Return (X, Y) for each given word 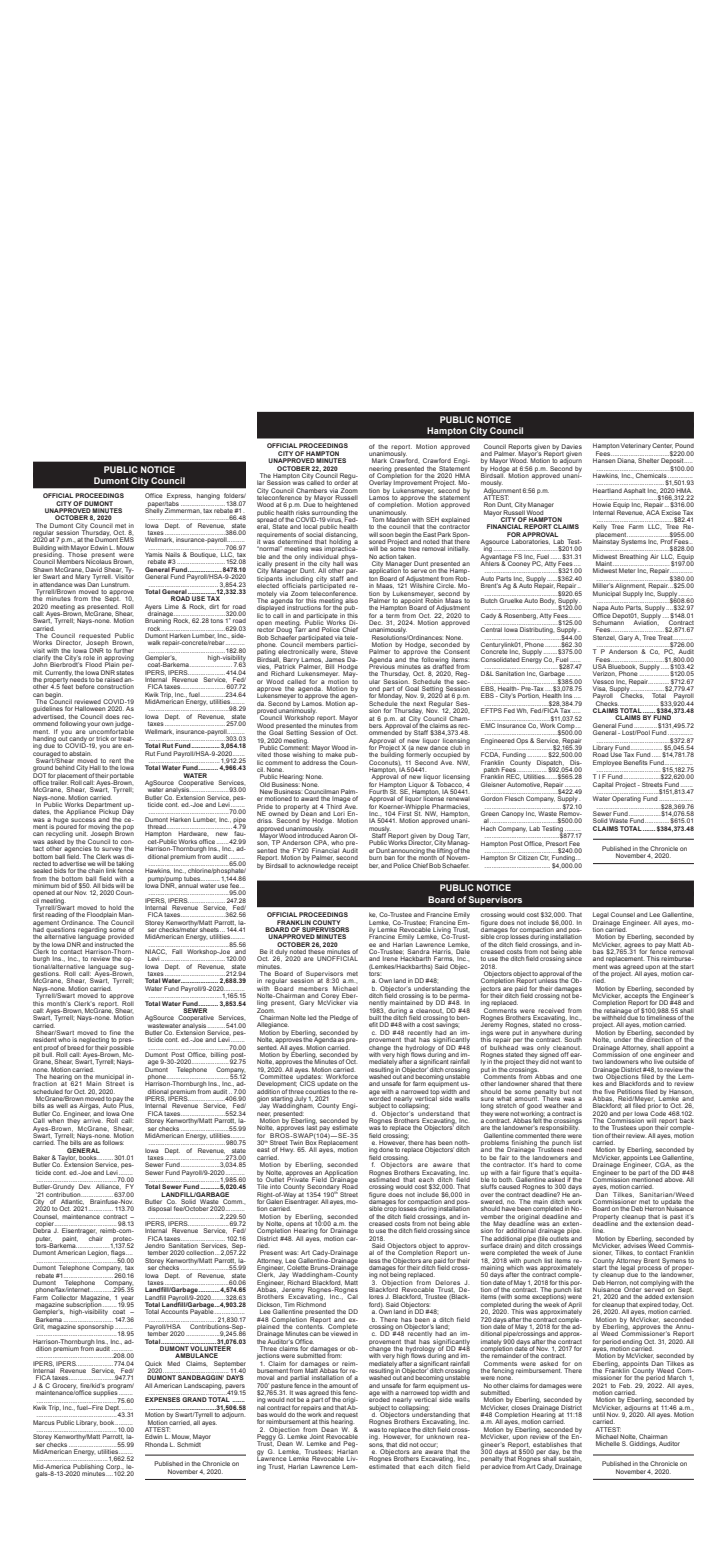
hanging (208, 496)
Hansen (604, 460)
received (551, 1010)
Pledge (340, 1018)
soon (386, 535)
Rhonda (156, 1444)
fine (115, 1032)
